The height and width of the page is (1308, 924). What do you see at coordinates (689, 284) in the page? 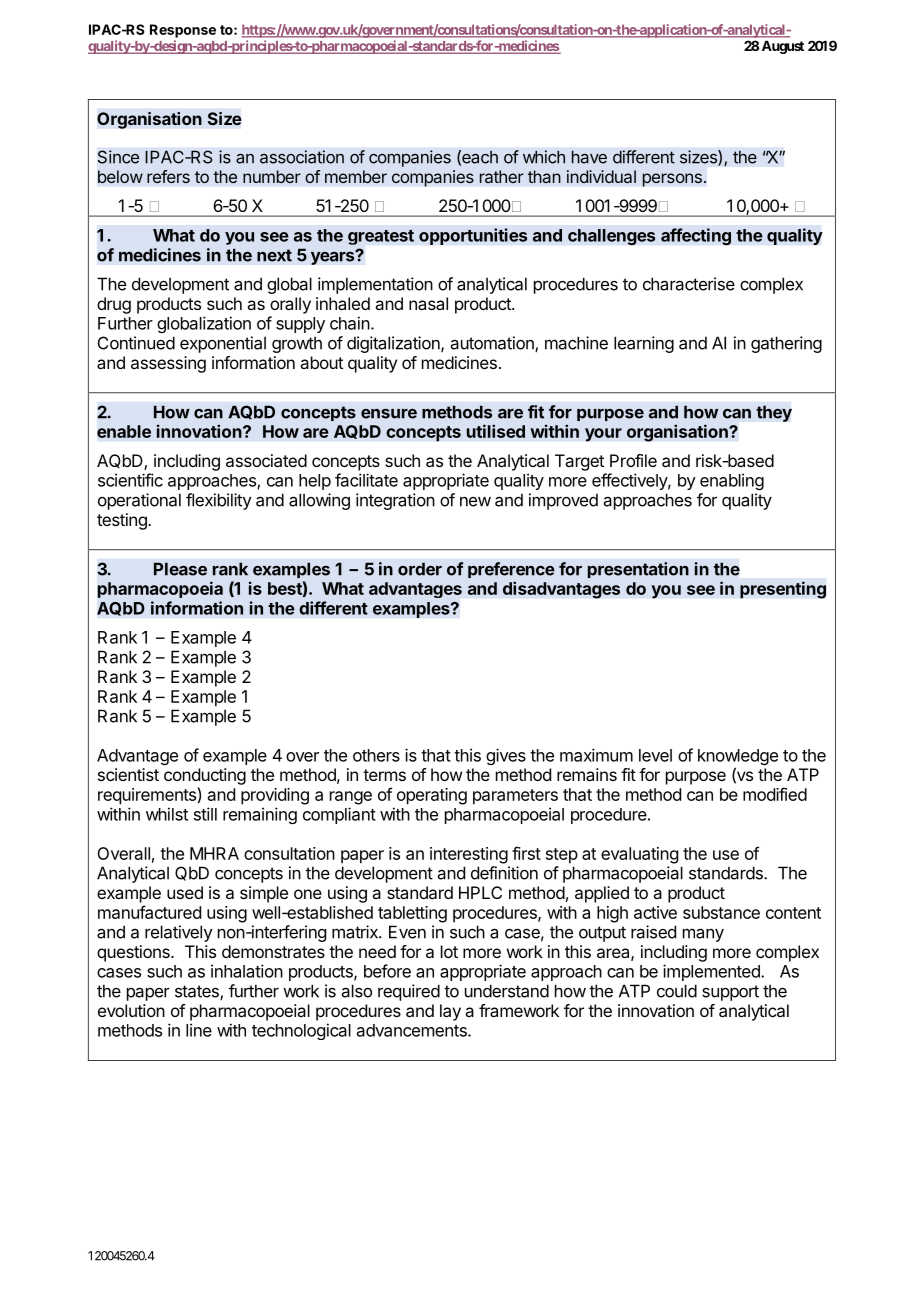
I see `characterise` at bounding box center [689, 284].
